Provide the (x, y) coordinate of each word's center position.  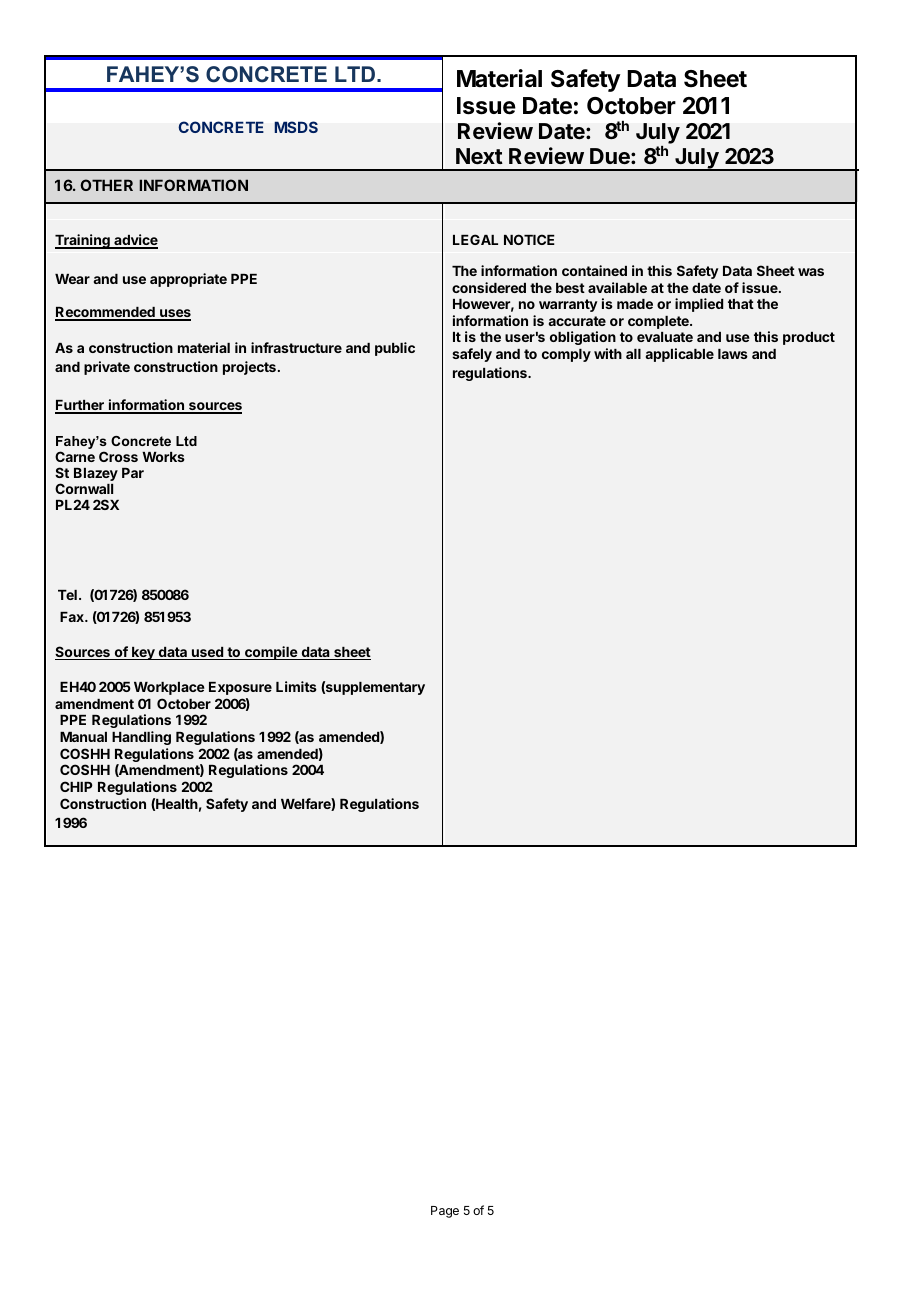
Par (133, 473)
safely (472, 355)
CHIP (76, 786)
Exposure (240, 688)
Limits (296, 686)
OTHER (106, 185)
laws (733, 354)
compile (271, 653)
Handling (141, 738)
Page (445, 1212)
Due (611, 156)
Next (479, 156)
